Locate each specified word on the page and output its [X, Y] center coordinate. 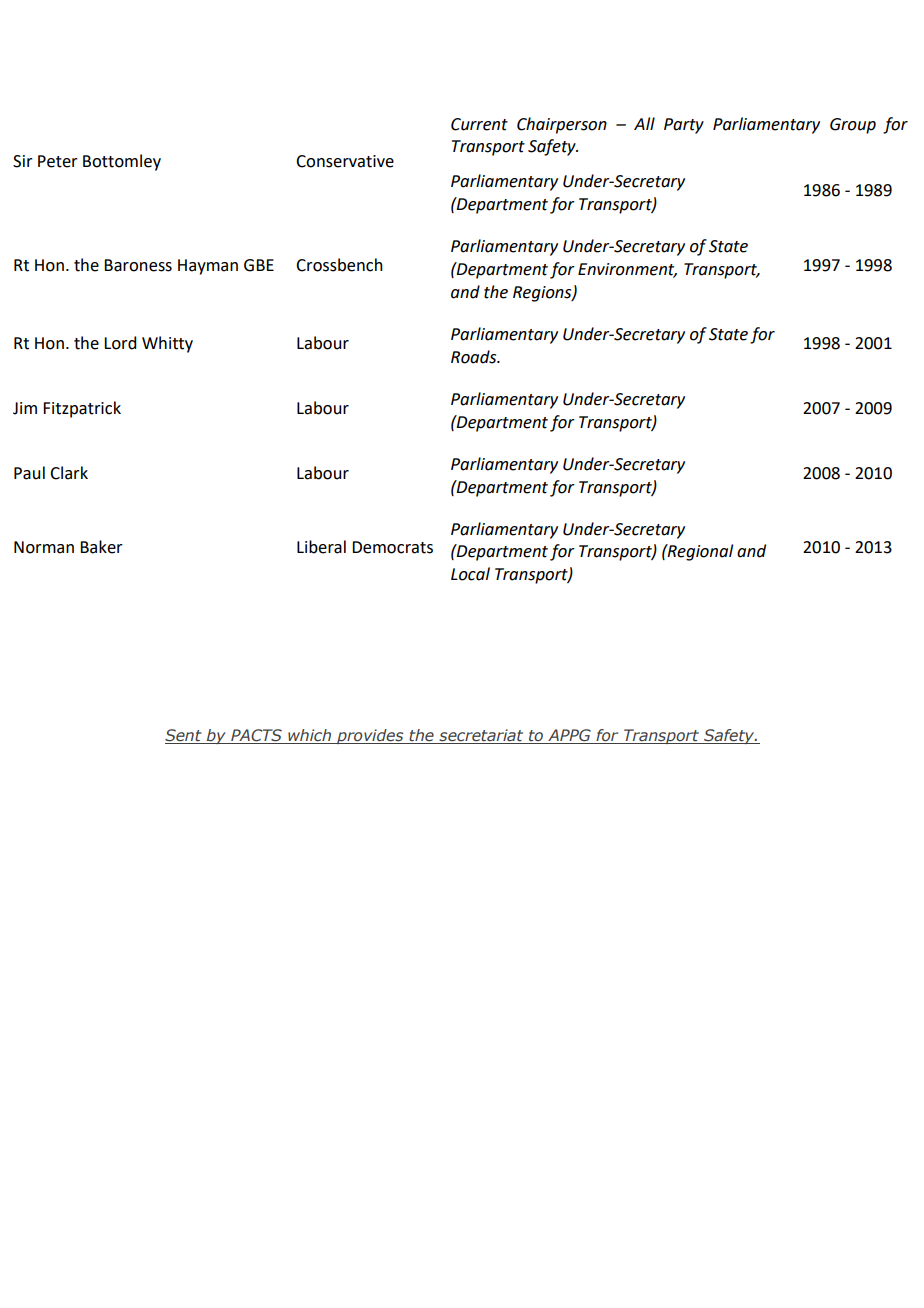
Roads [475, 357]
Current [479, 124]
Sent [184, 736]
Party [684, 126]
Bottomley [122, 162]
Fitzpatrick [82, 409]
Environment [627, 270]
